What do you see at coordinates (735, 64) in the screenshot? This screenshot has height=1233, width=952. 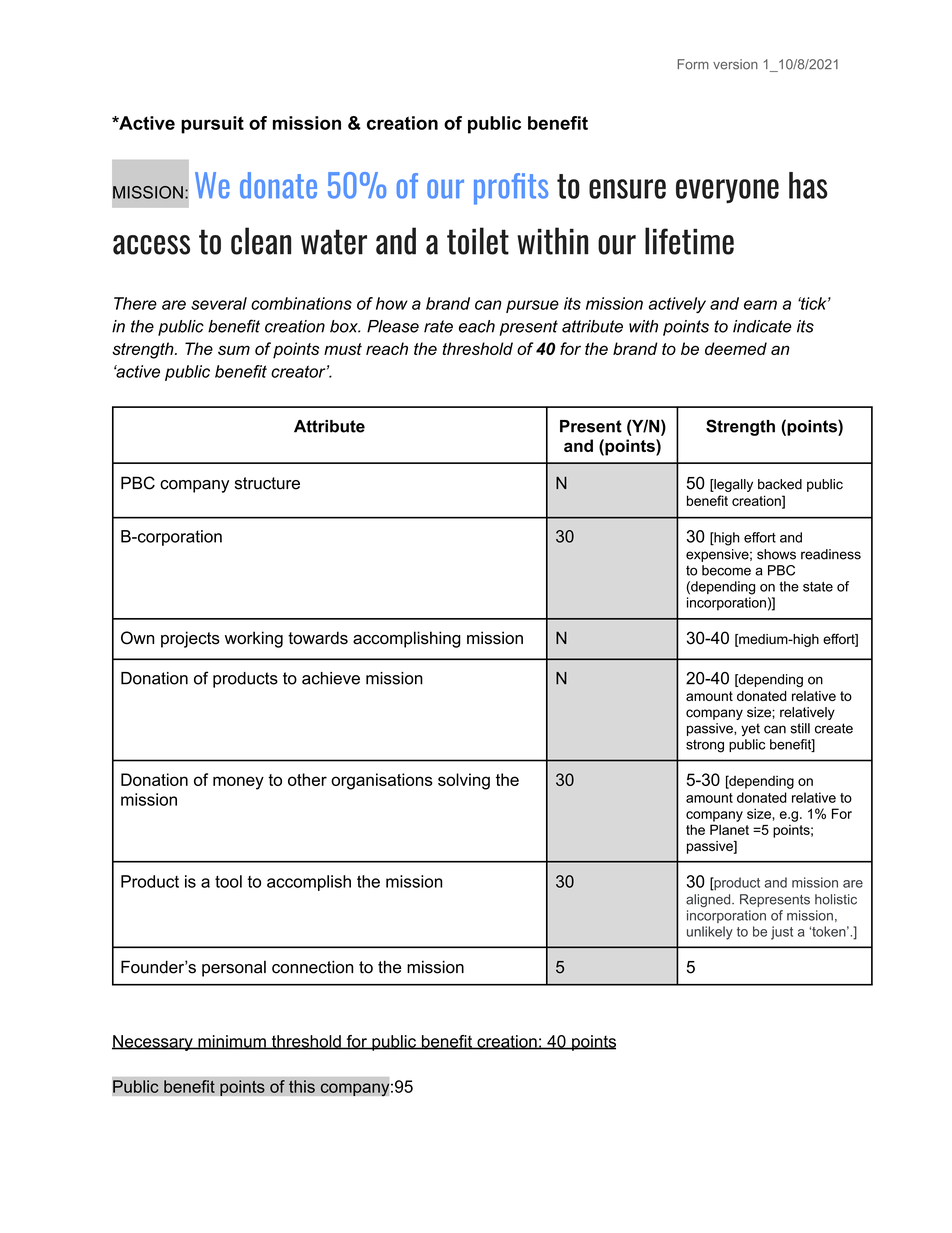 I see `version` at bounding box center [735, 64].
